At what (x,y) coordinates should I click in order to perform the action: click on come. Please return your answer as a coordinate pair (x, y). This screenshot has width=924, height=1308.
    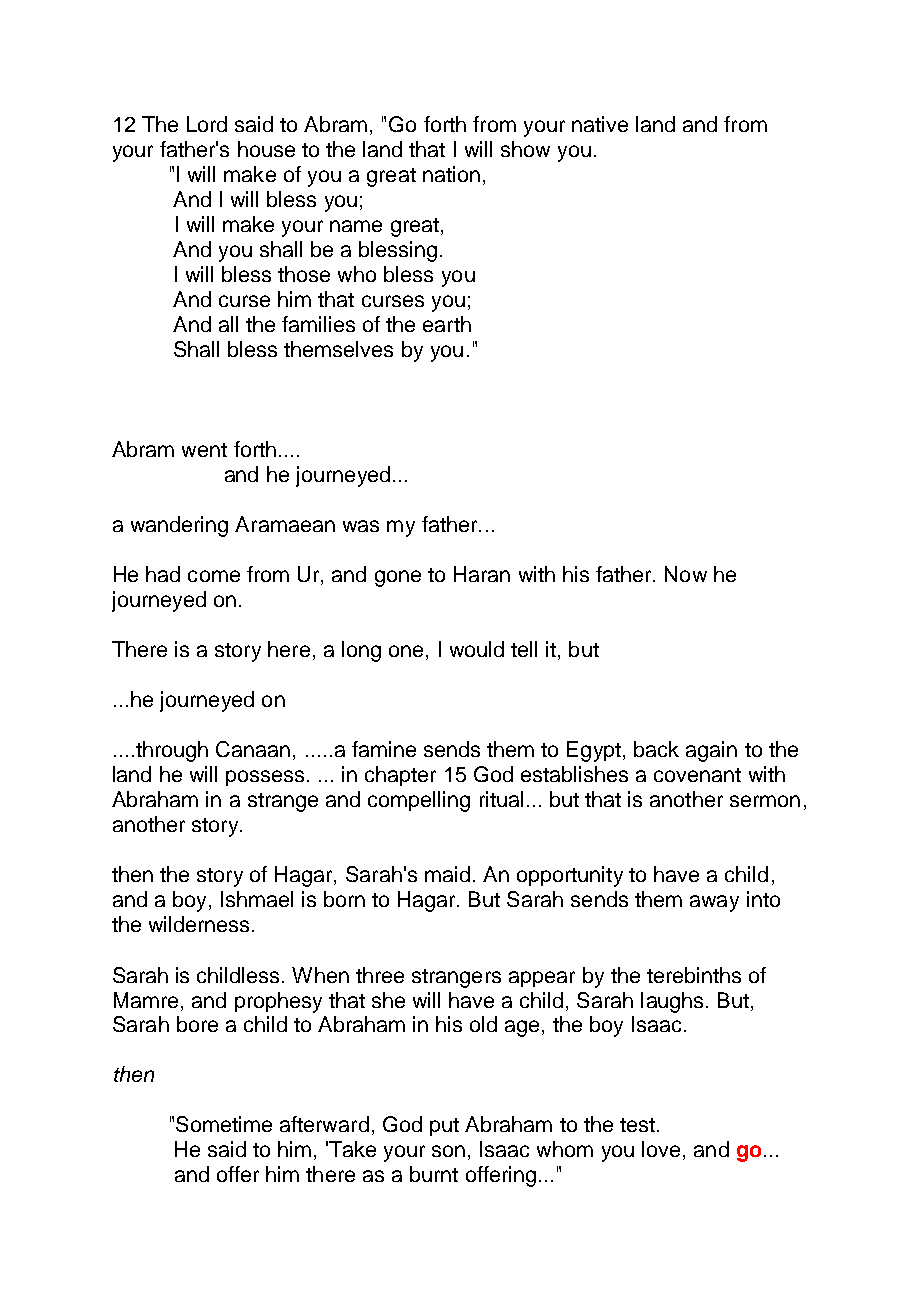
    Looking at the image, I should click on (214, 576).
